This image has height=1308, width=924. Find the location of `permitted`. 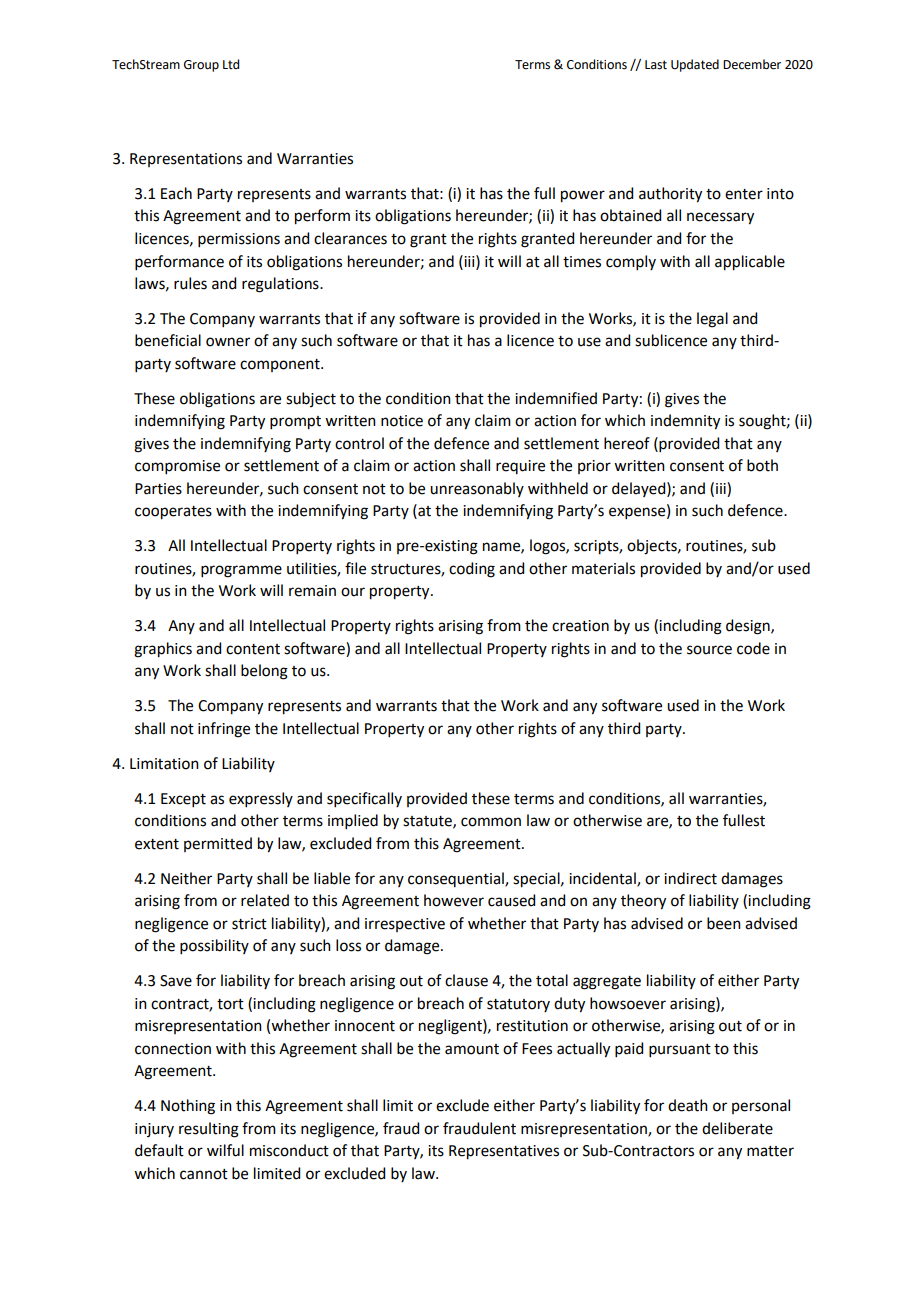

permitted is located at coordinates (218, 844).
